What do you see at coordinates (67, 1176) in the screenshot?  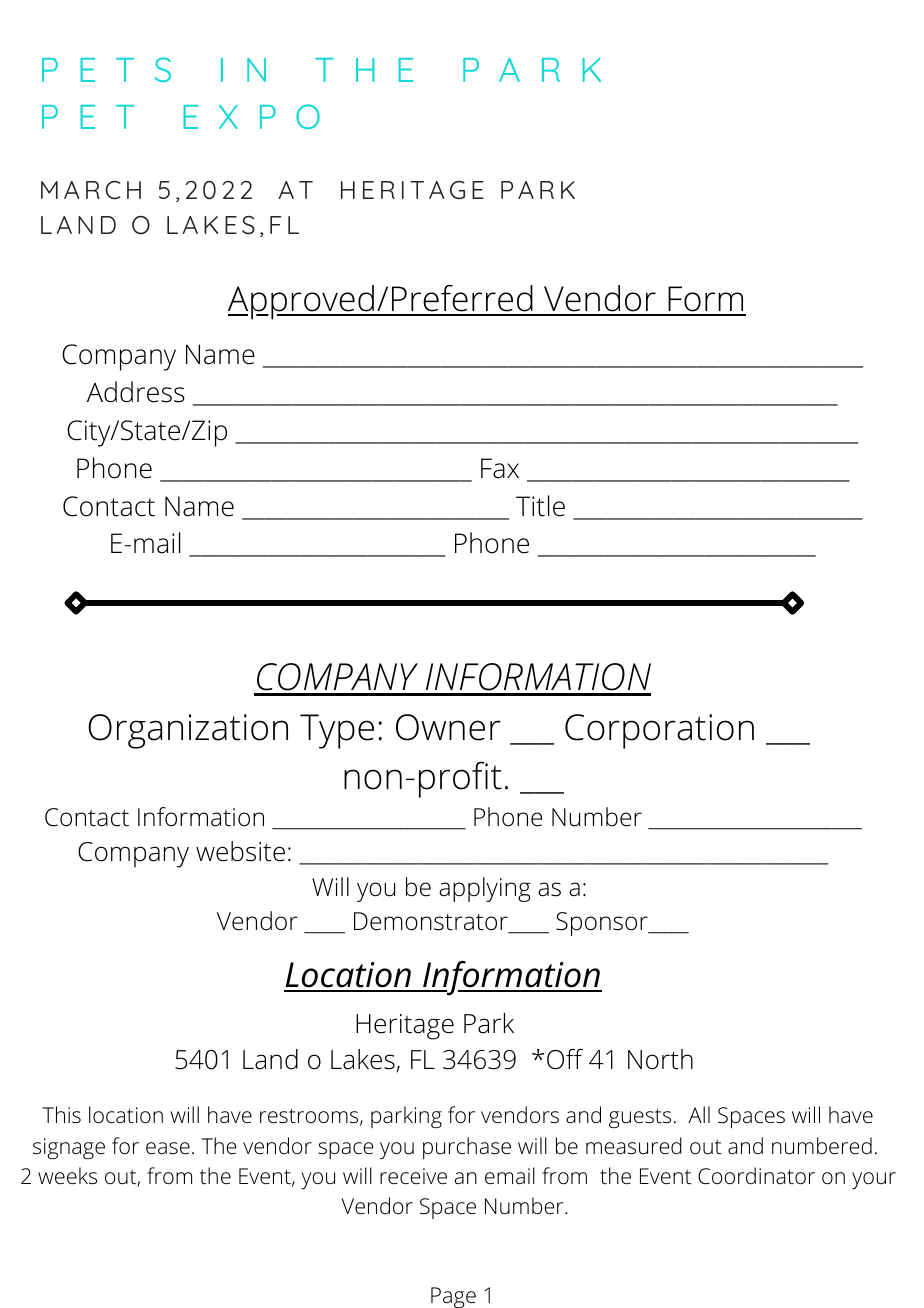 I see `weeks` at bounding box center [67, 1176].
